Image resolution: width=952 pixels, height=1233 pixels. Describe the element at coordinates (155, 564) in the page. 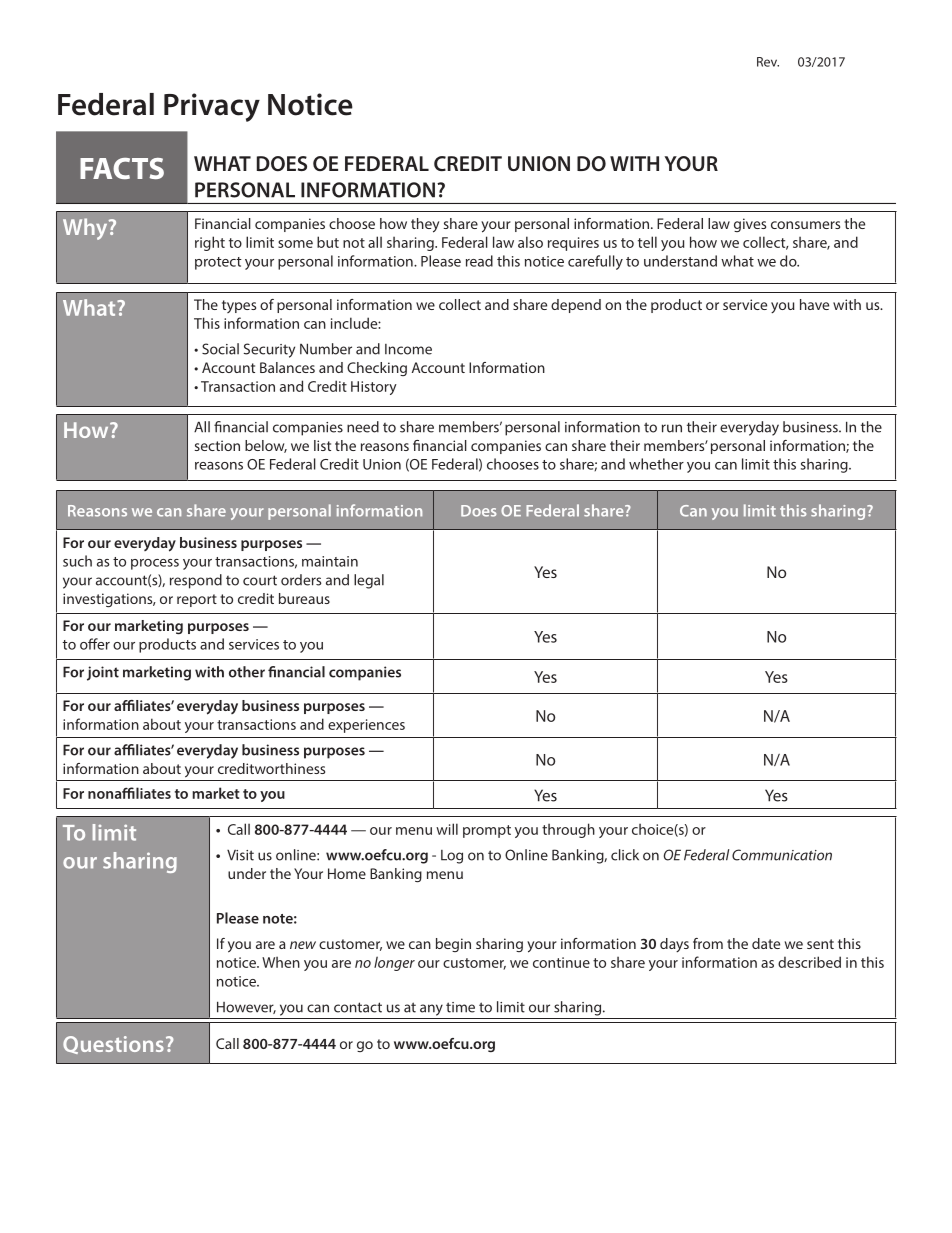

I see `process` at that location.
